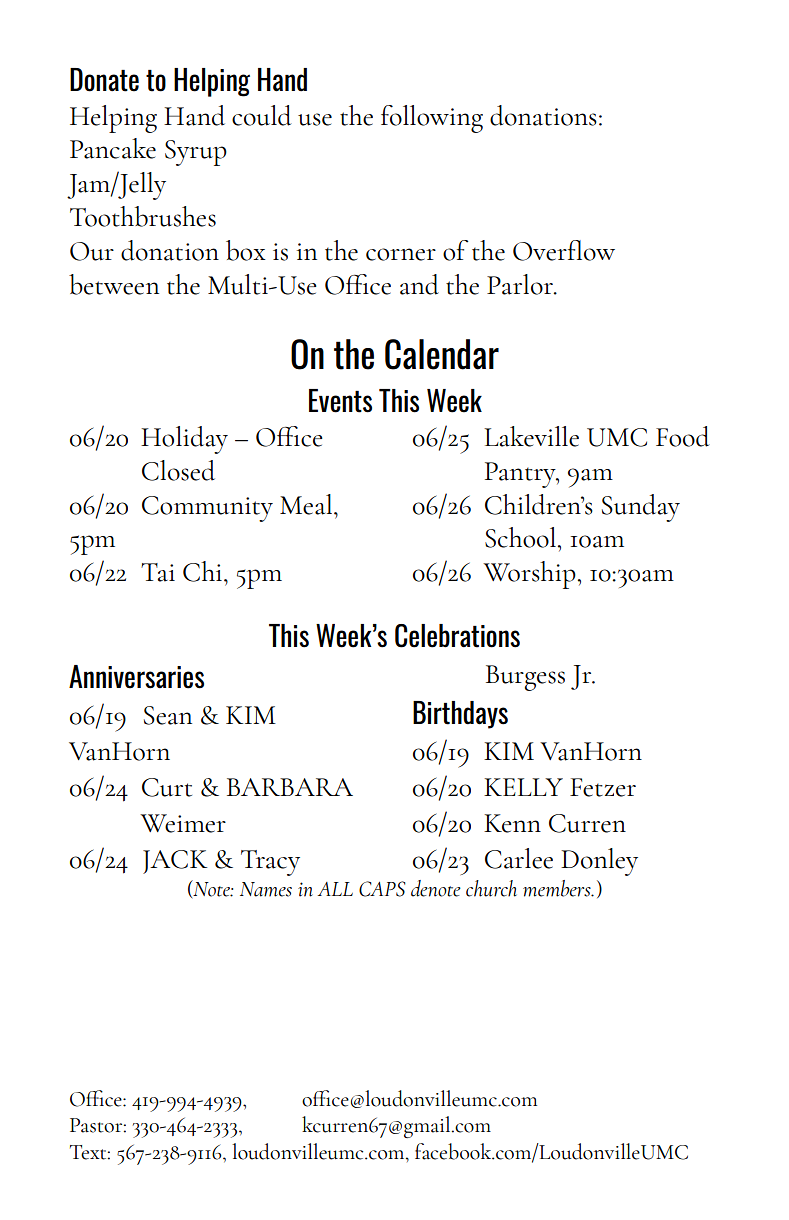 The height and width of the page is (1220, 789). What do you see at coordinates (307, 504) in the page?
I see `Meal` at bounding box center [307, 504].
